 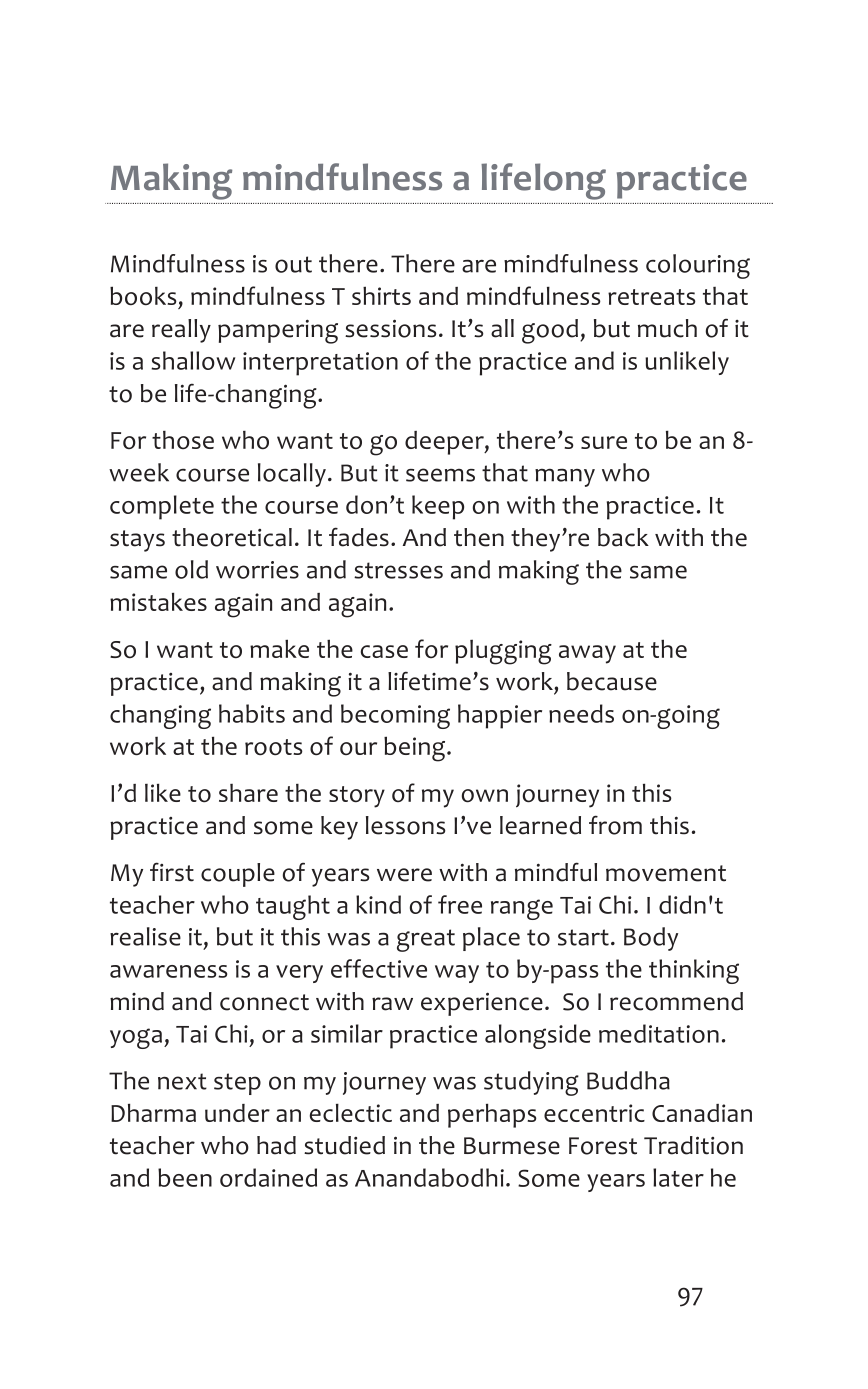 I want to click on really, so click(x=181, y=331).
